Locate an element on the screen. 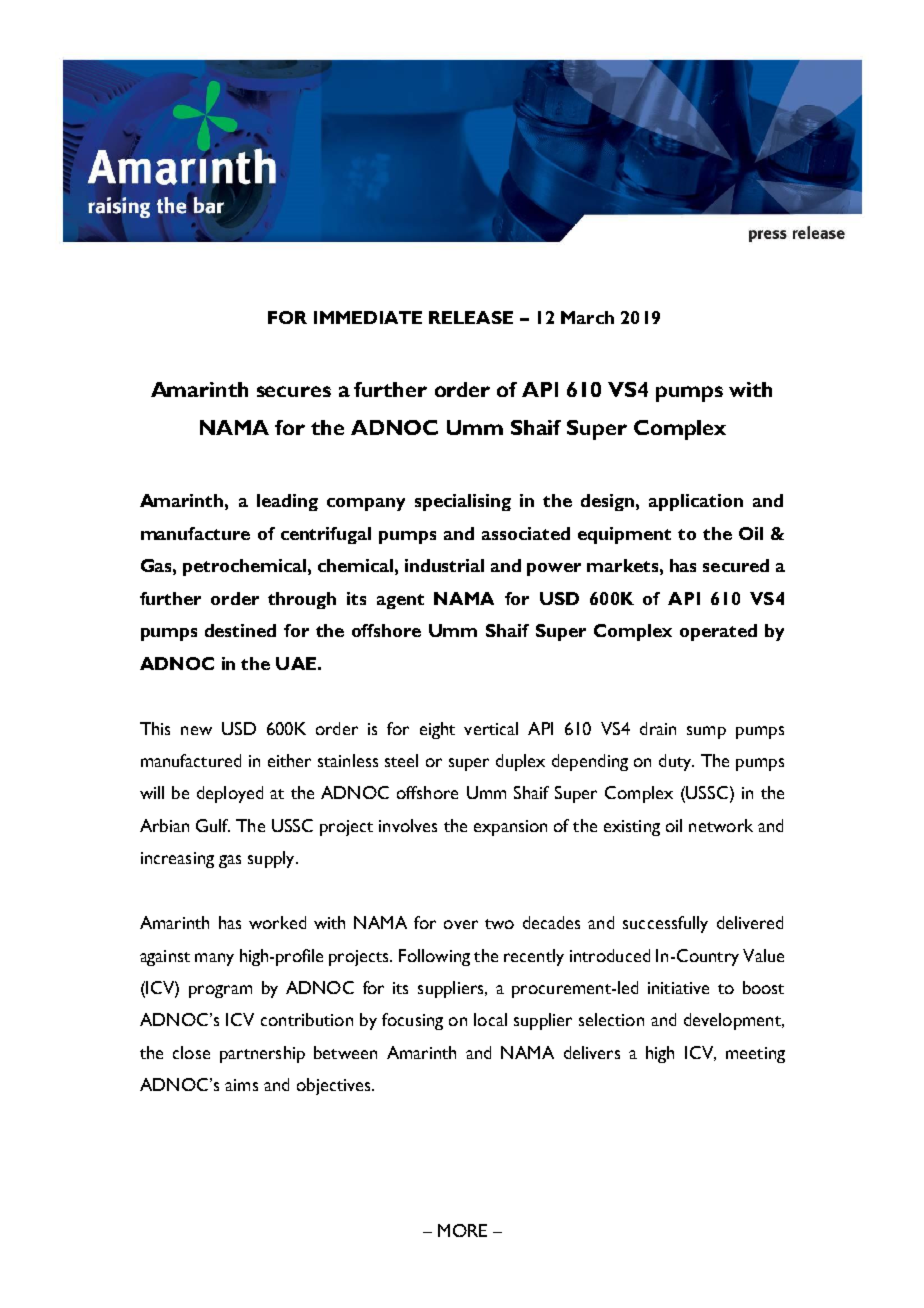  aims is located at coordinates (241, 1085).
